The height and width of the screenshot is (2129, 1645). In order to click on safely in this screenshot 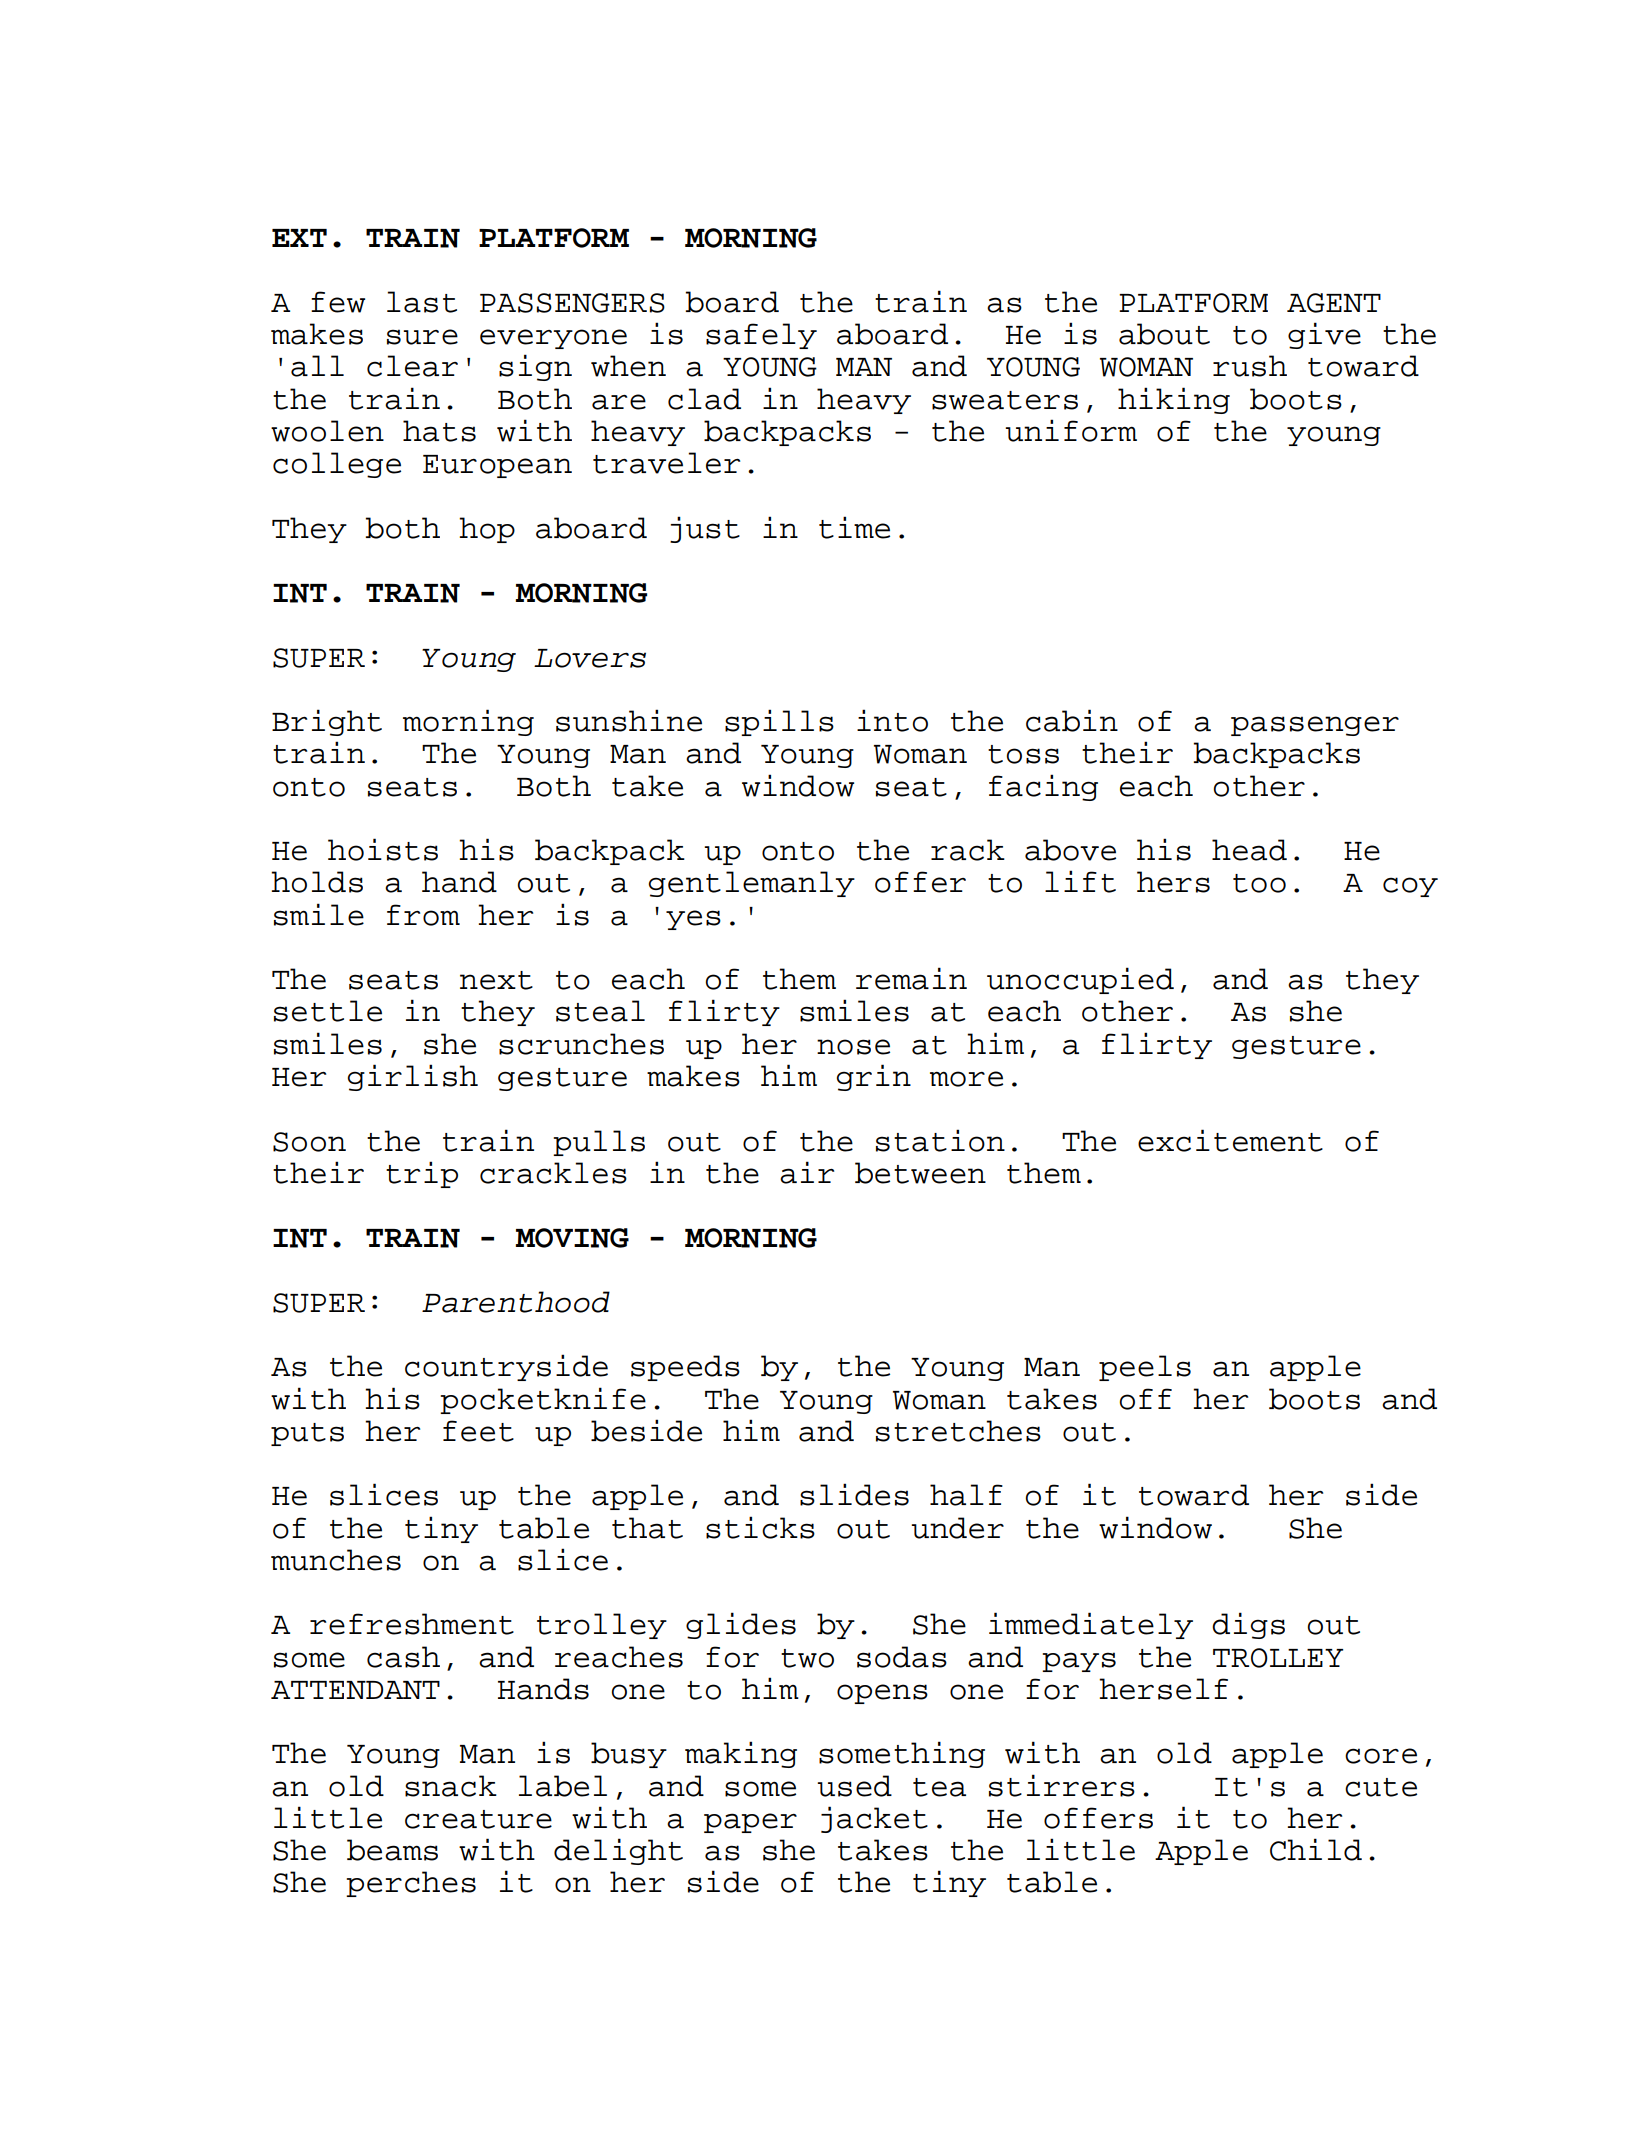, I will do `click(761, 336)`.
